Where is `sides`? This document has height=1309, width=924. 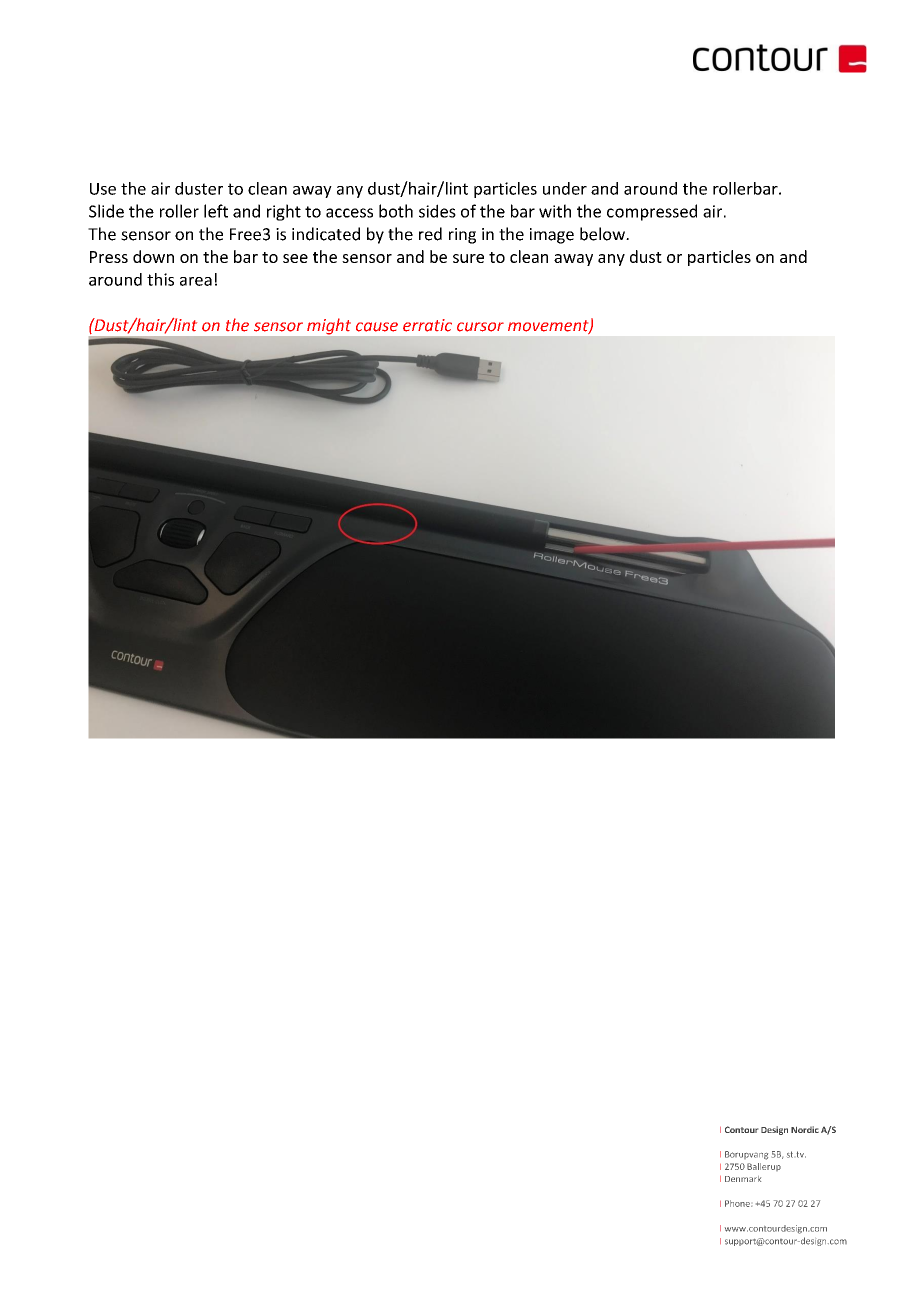 sides is located at coordinates (437, 211).
